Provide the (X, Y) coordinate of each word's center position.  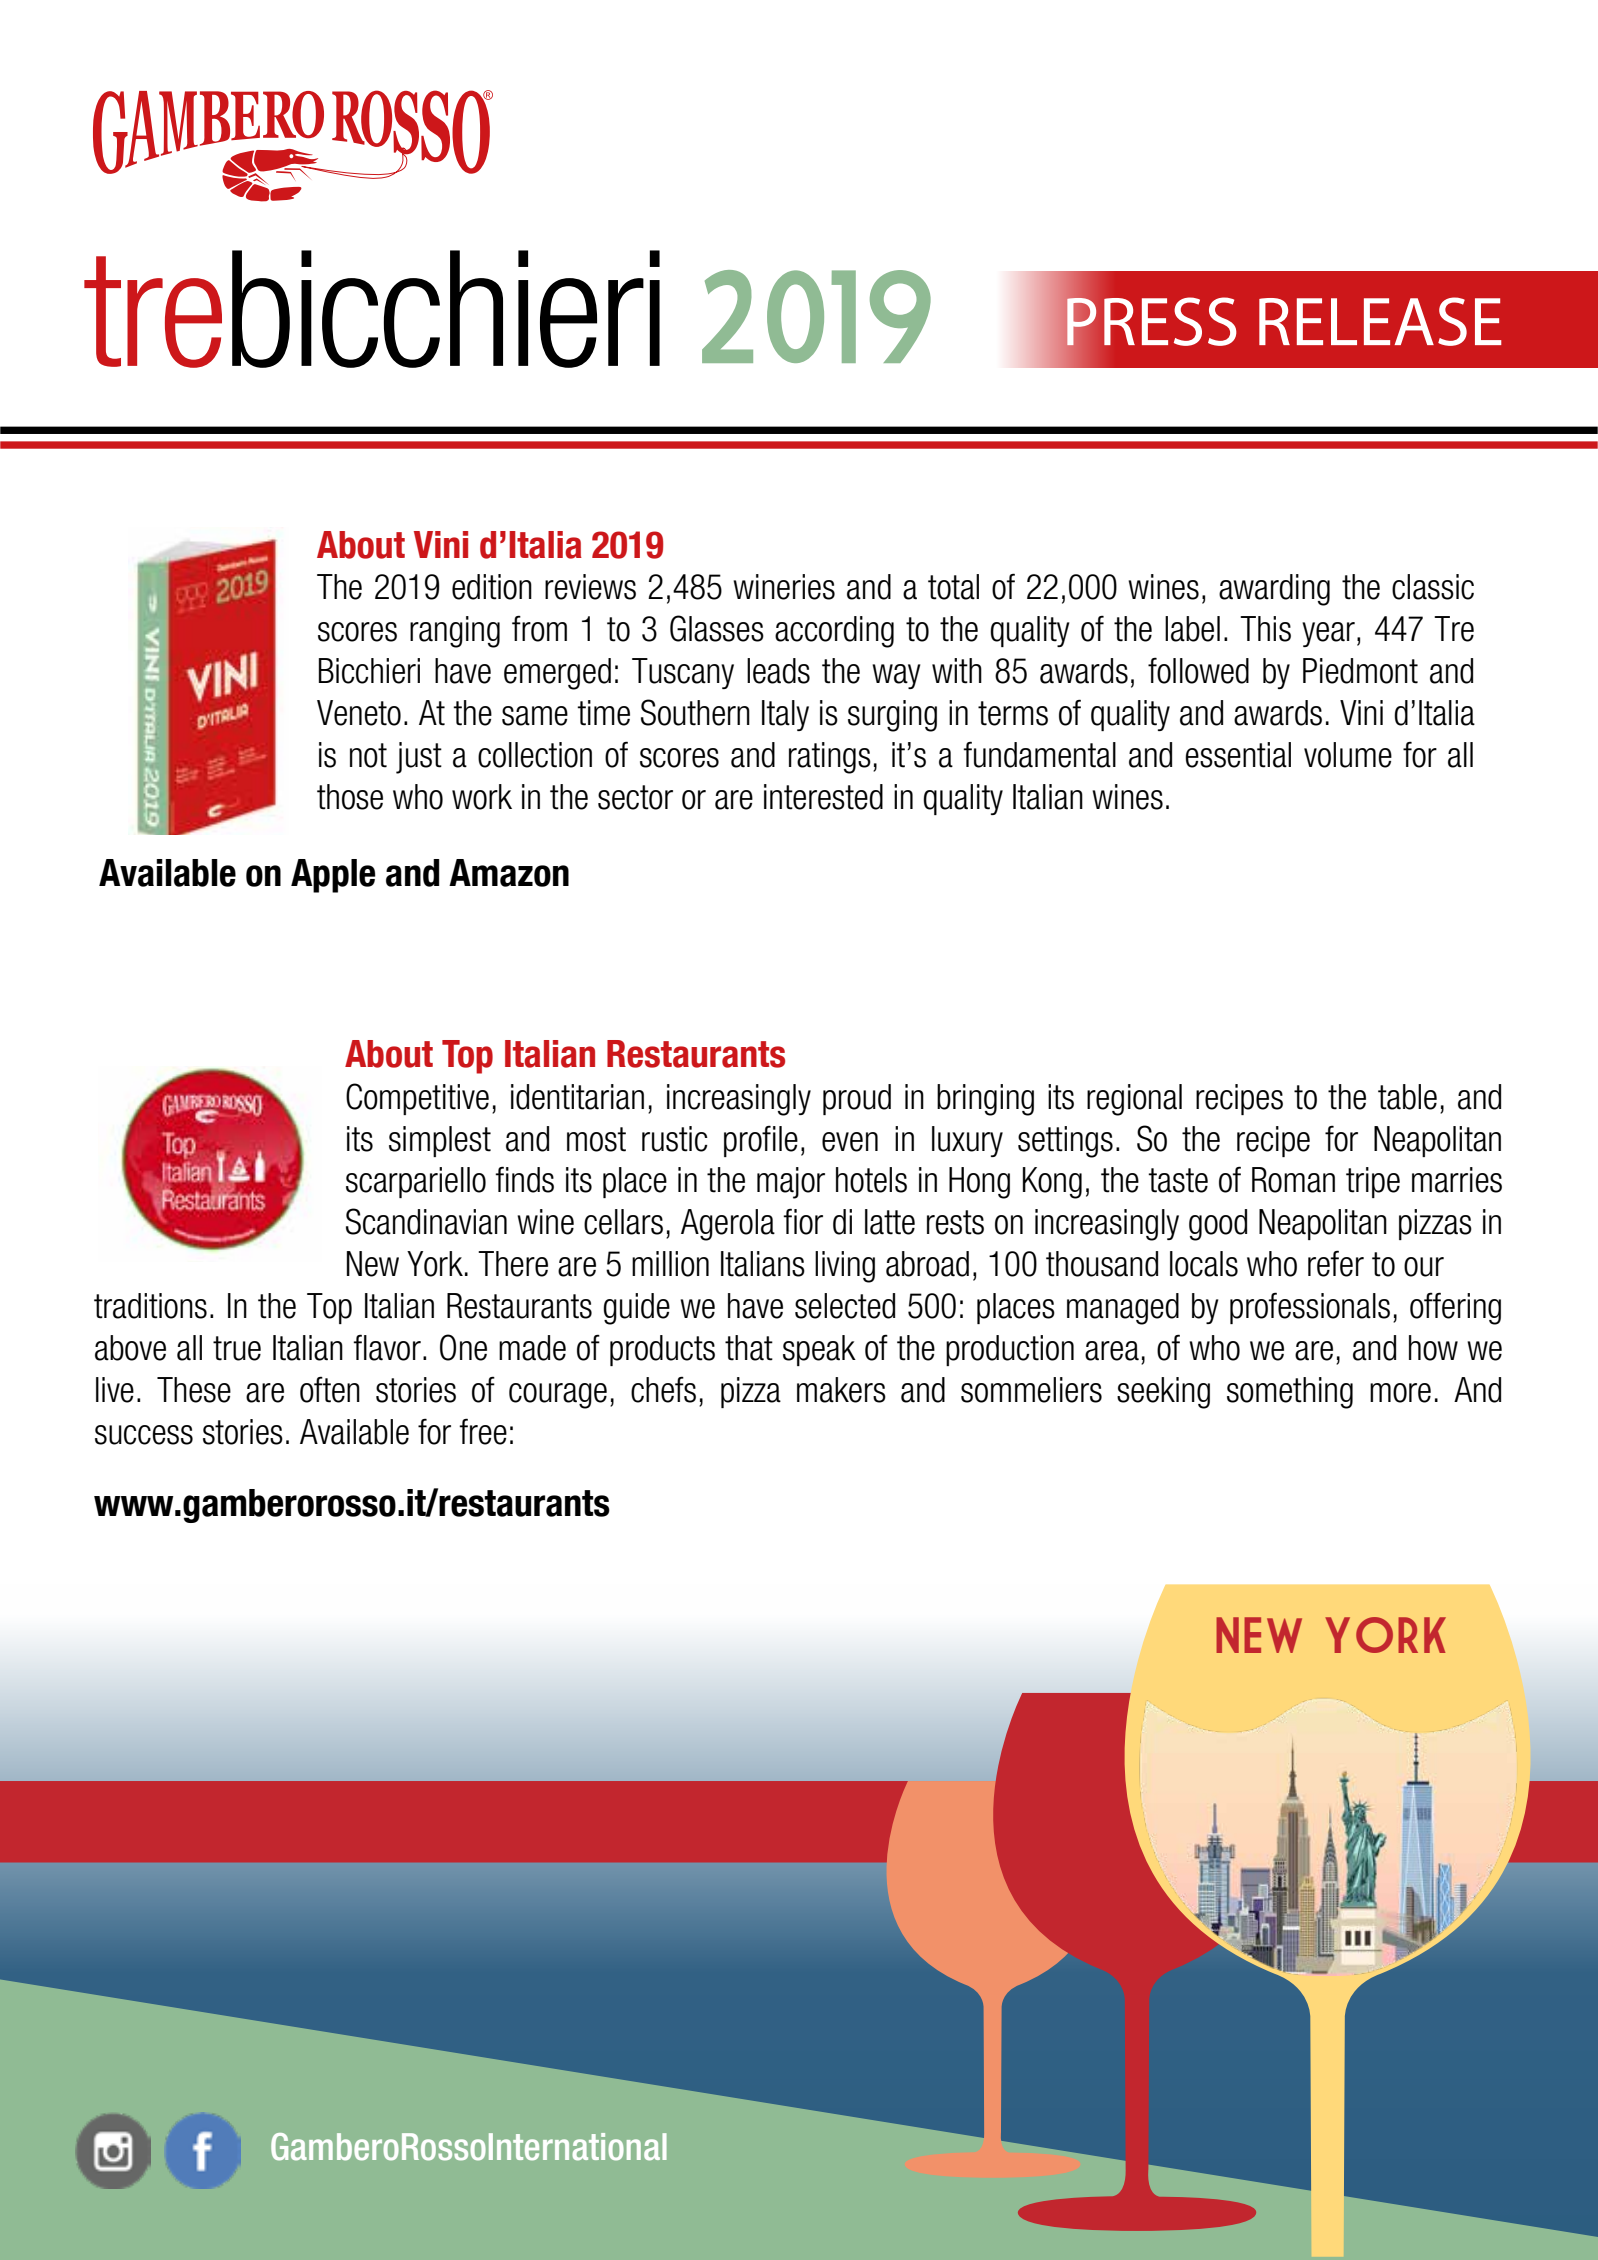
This (1265, 629)
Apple (333, 876)
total (953, 587)
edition (492, 587)
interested (823, 797)
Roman (1293, 1180)
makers (841, 1390)
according (834, 632)
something (1290, 1393)
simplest (440, 1141)
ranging (455, 632)
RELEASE (1380, 321)
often (330, 1389)
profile (761, 1141)
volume (1348, 755)
